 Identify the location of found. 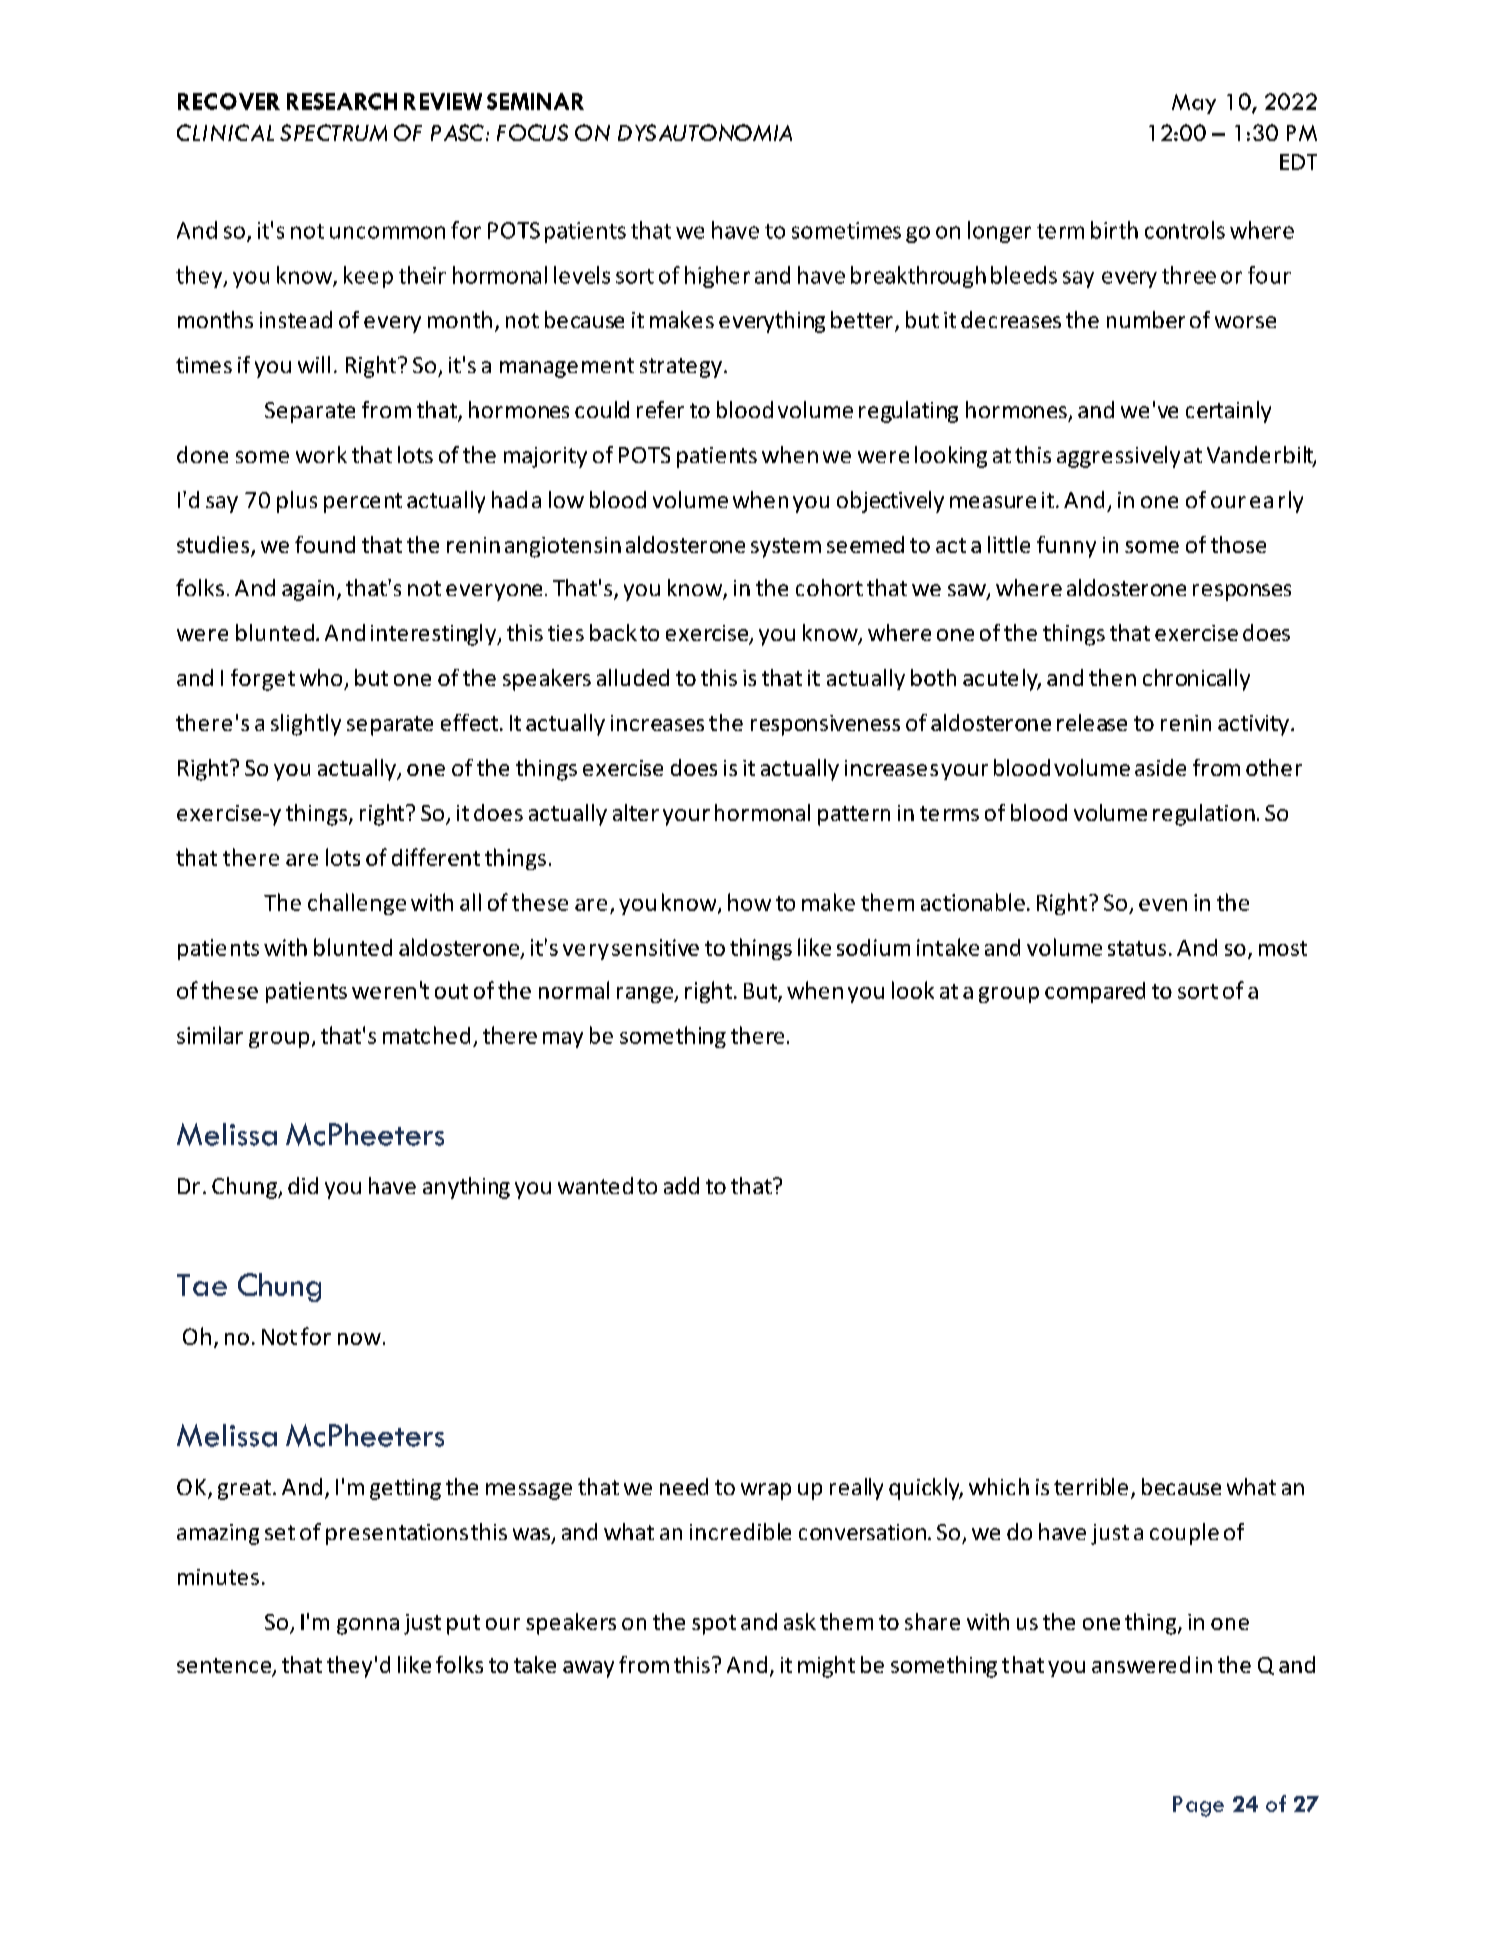
(325, 544).
